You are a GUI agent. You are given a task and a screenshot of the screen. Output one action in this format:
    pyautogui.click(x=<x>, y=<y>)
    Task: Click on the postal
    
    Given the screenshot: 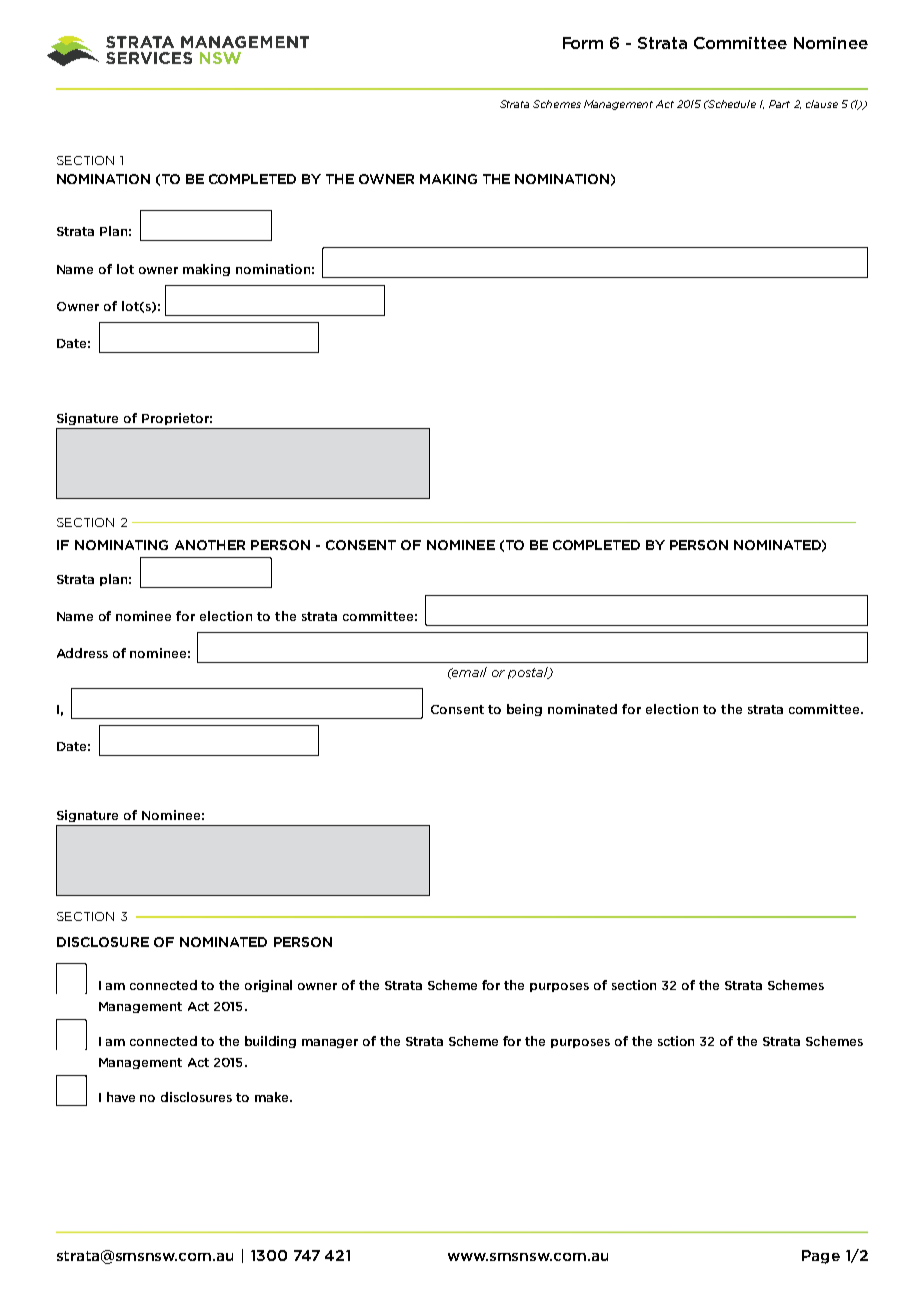 What is the action you would take?
    pyautogui.click(x=529, y=673)
